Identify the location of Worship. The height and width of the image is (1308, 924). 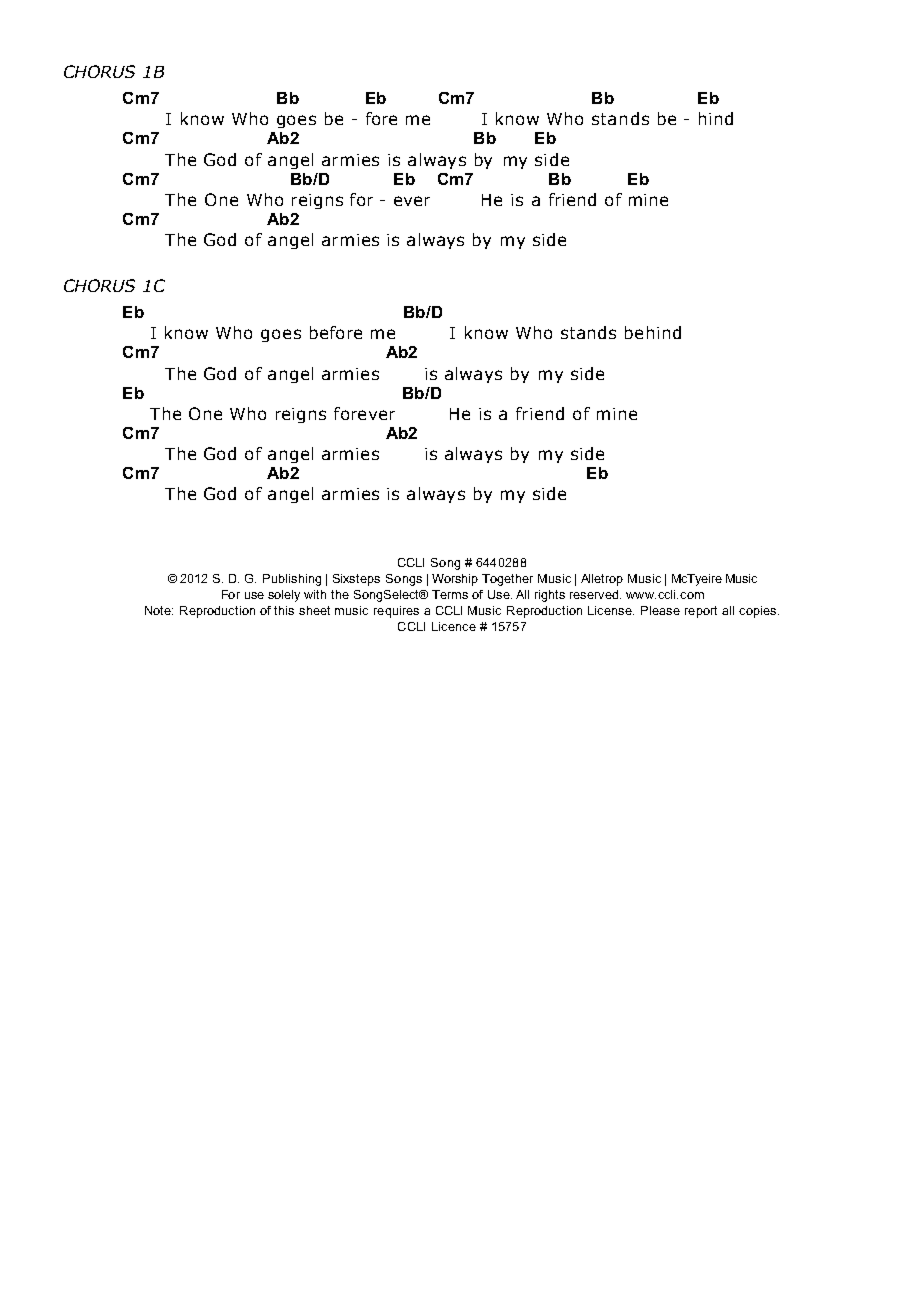
(455, 580).
